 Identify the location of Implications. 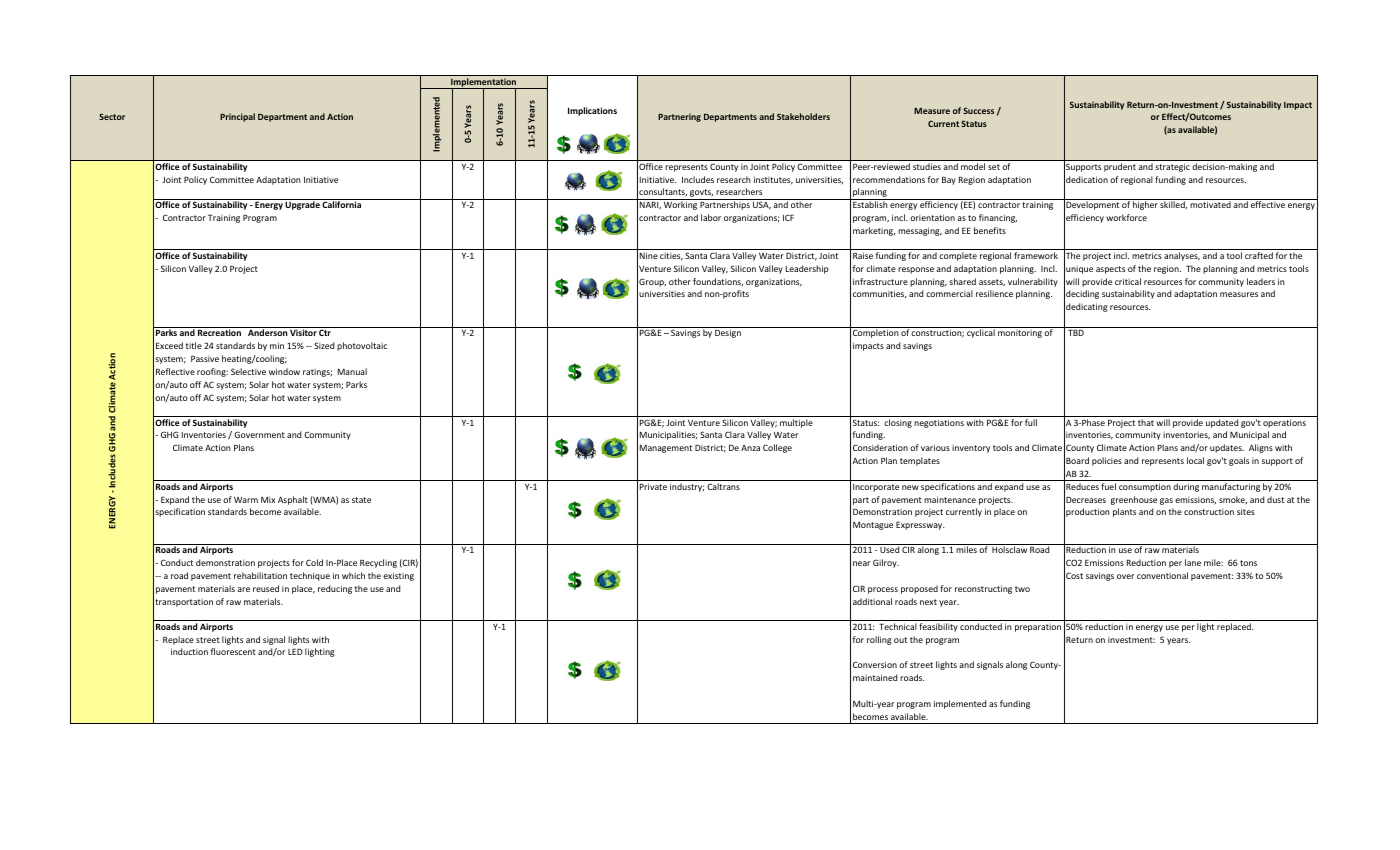
(592, 111).
